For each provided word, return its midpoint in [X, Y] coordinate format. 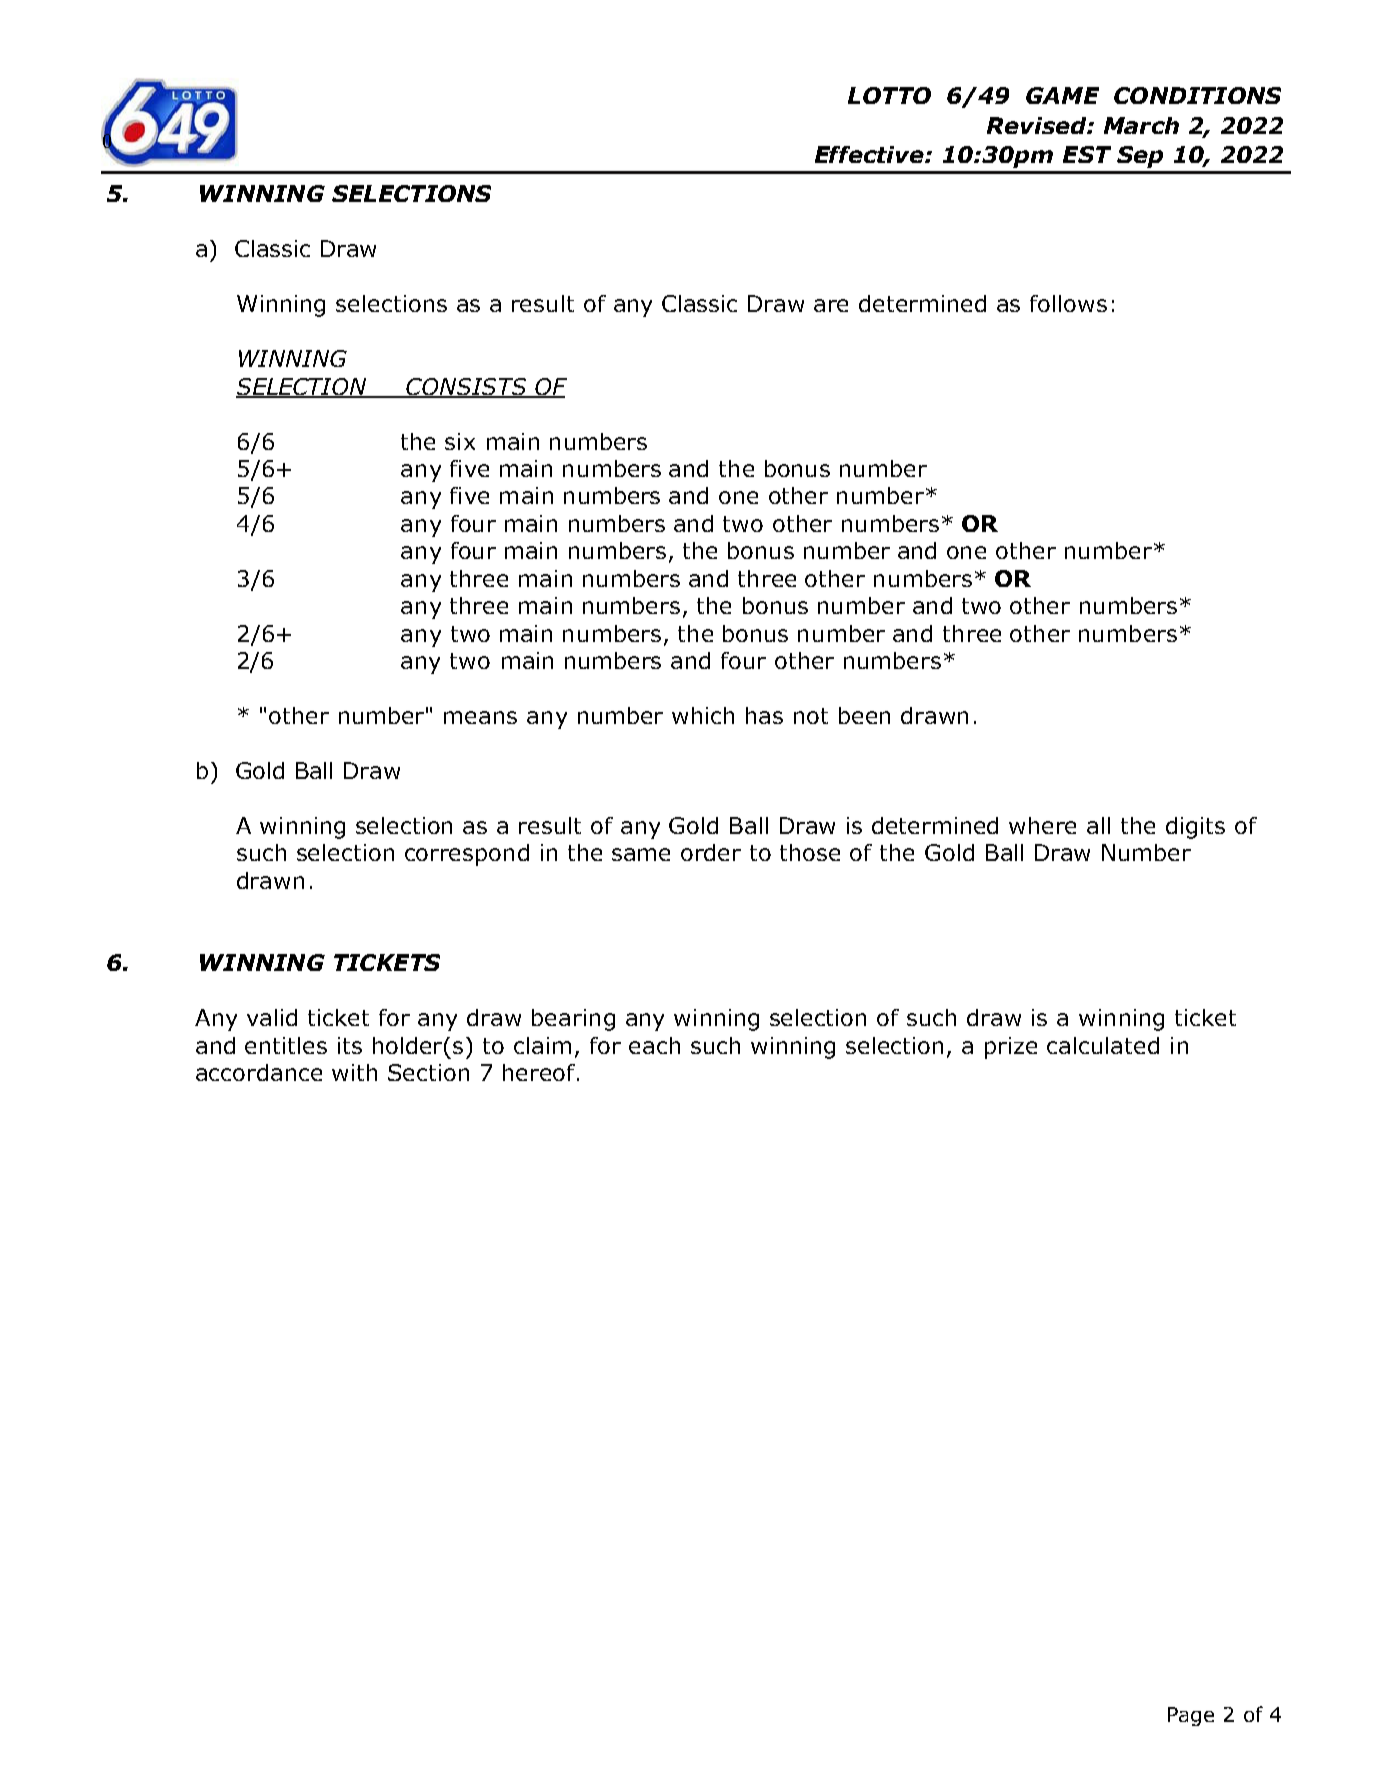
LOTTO [889, 95]
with [354, 1072]
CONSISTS [467, 387]
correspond [467, 855]
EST [1087, 154]
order [711, 852]
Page [1191, 1716]
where [1042, 825]
